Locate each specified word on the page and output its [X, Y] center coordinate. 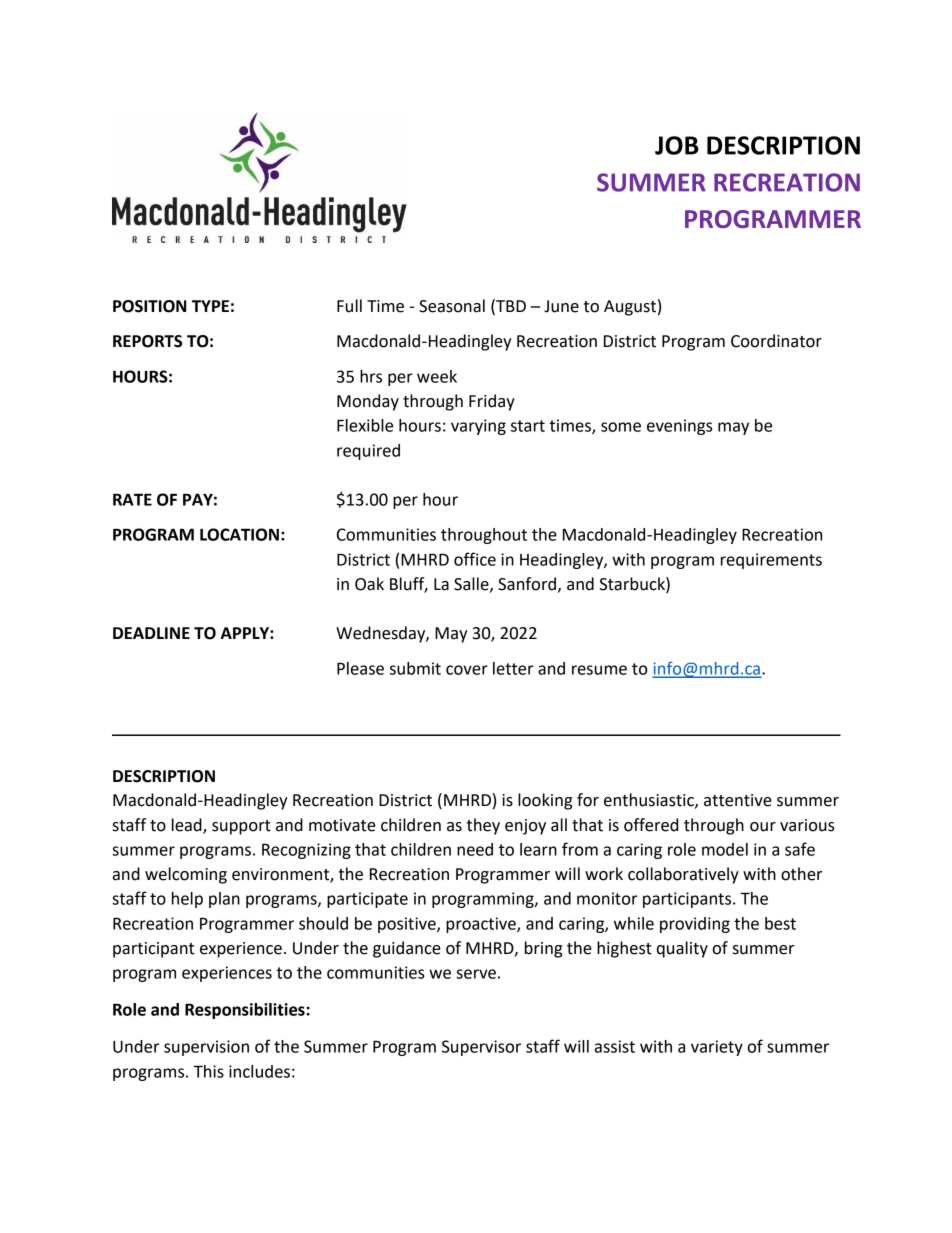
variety [717, 1048]
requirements [771, 561]
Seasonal [452, 306]
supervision [206, 1048]
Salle [472, 584]
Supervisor [481, 1048]
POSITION [150, 306]
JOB [677, 145]
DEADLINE [151, 633]
